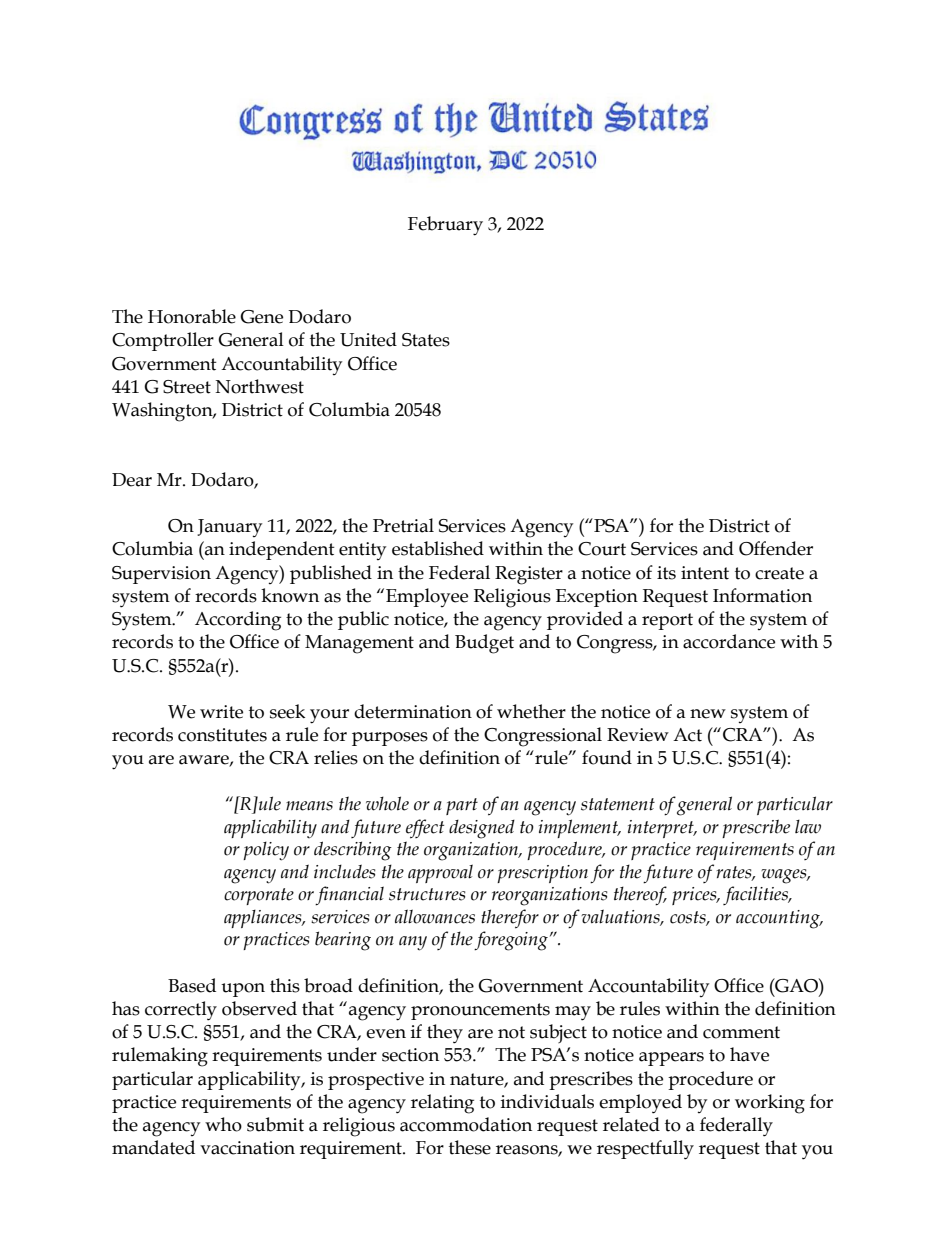 Image resolution: width=952 pixels, height=1233 pixels. What do you see at coordinates (438, 548) in the screenshot?
I see `established` at bounding box center [438, 548].
